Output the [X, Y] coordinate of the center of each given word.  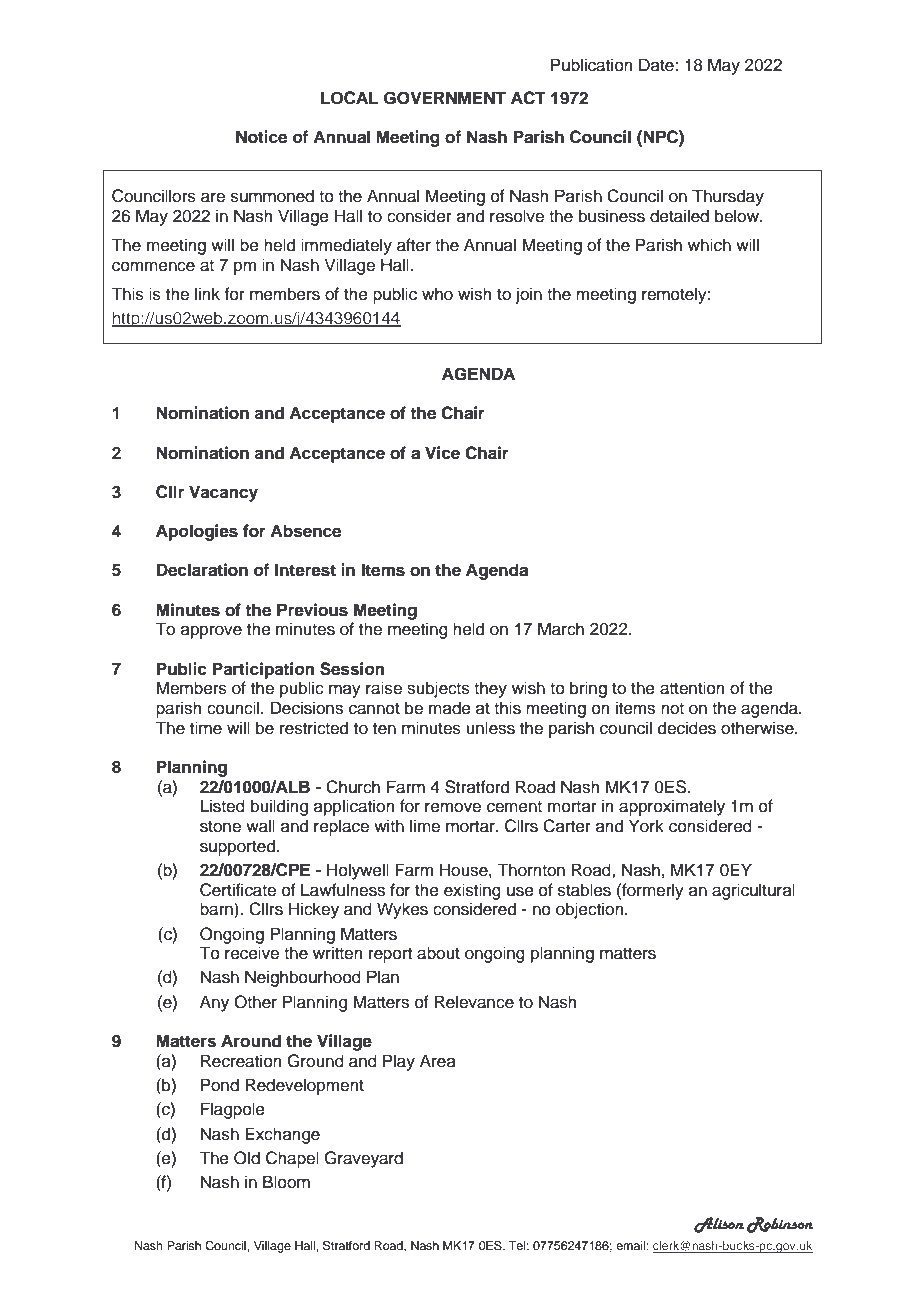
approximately [672, 807]
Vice [442, 453]
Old [247, 1158]
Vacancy [223, 493]
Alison [719, 1225]
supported [237, 847]
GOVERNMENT [445, 98]
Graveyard [363, 1159]
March [561, 629]
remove [453, 807]
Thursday [728, 197]
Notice [261, 137]
